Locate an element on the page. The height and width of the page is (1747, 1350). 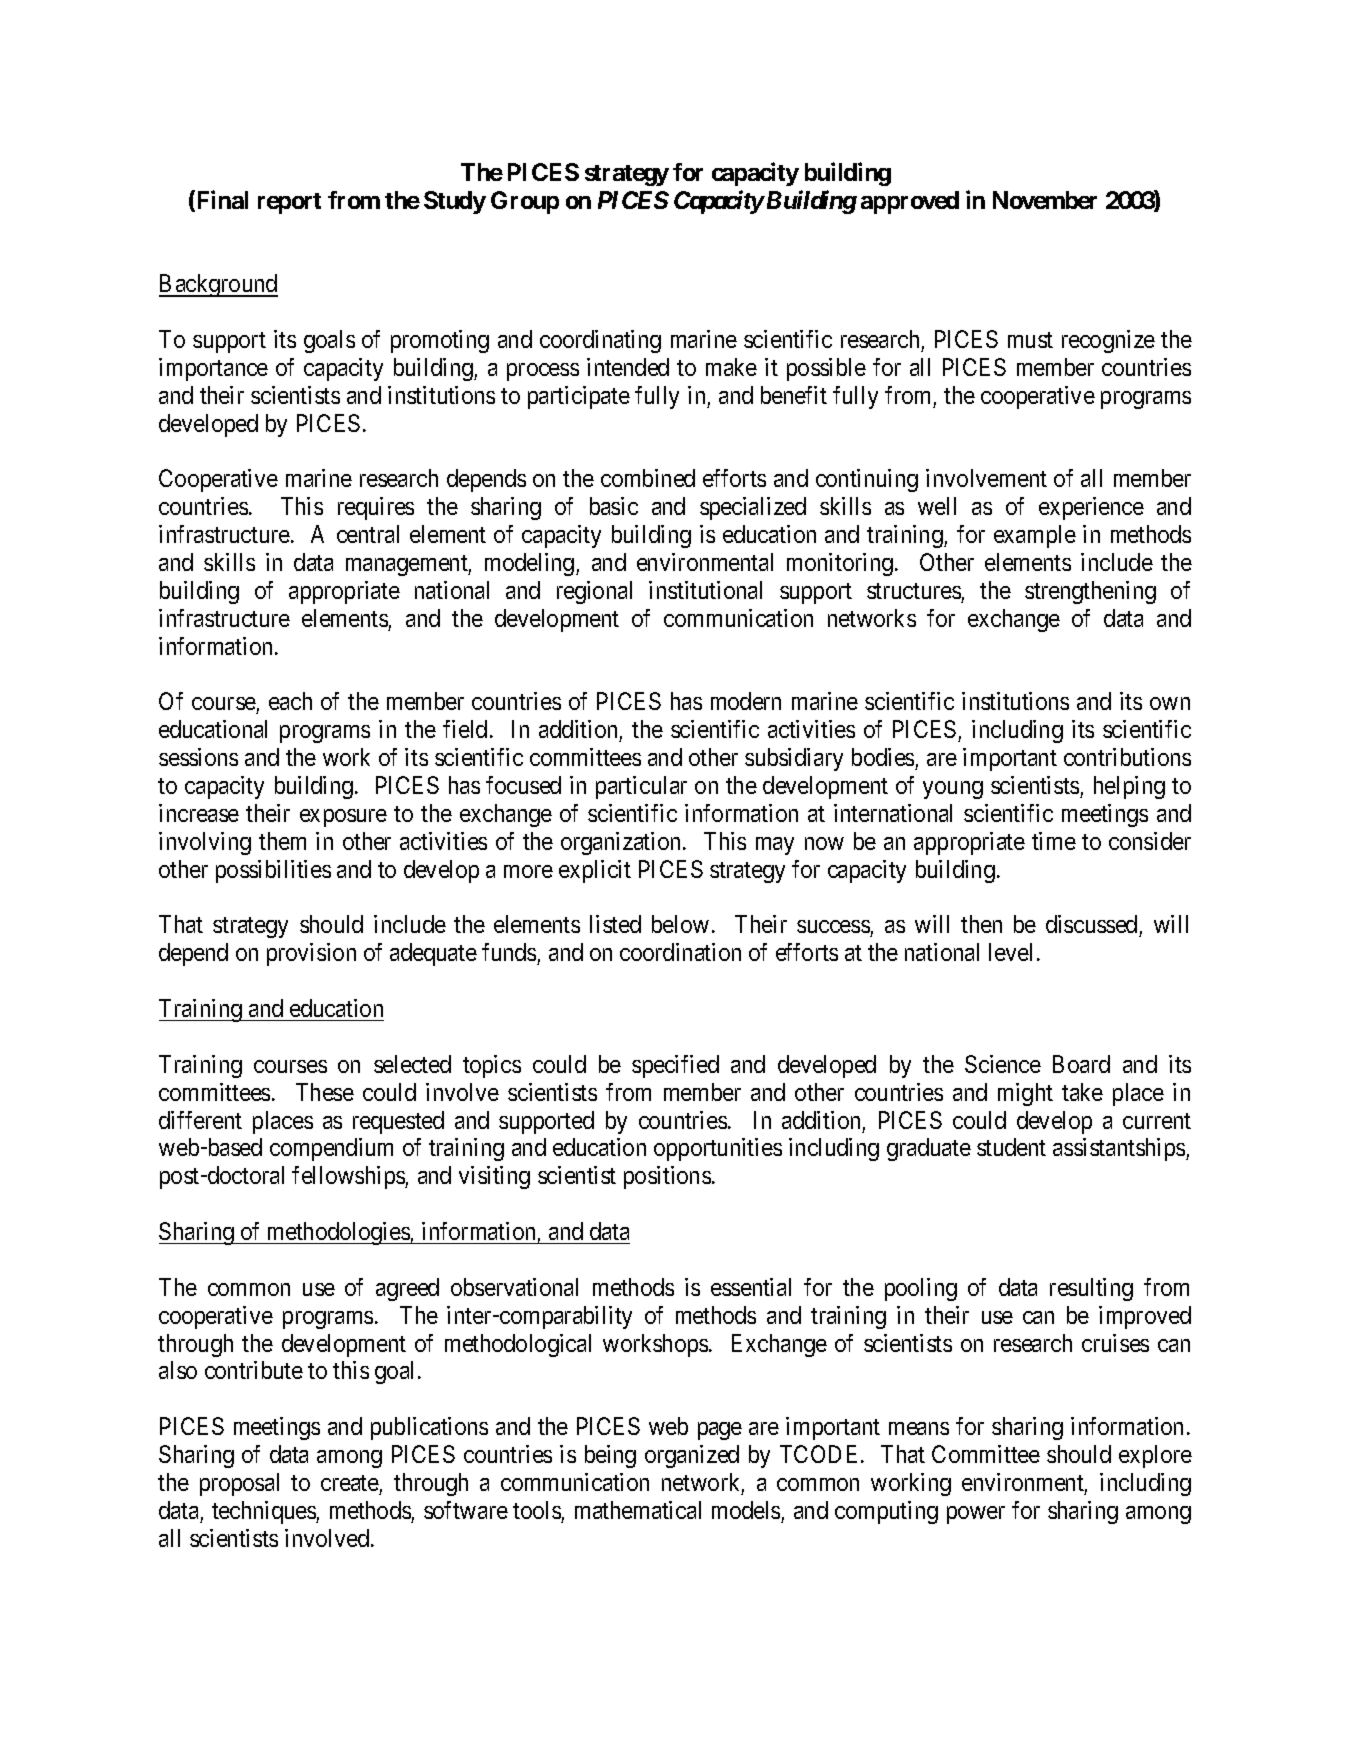
institutional is located at coordinates (705, 590).
